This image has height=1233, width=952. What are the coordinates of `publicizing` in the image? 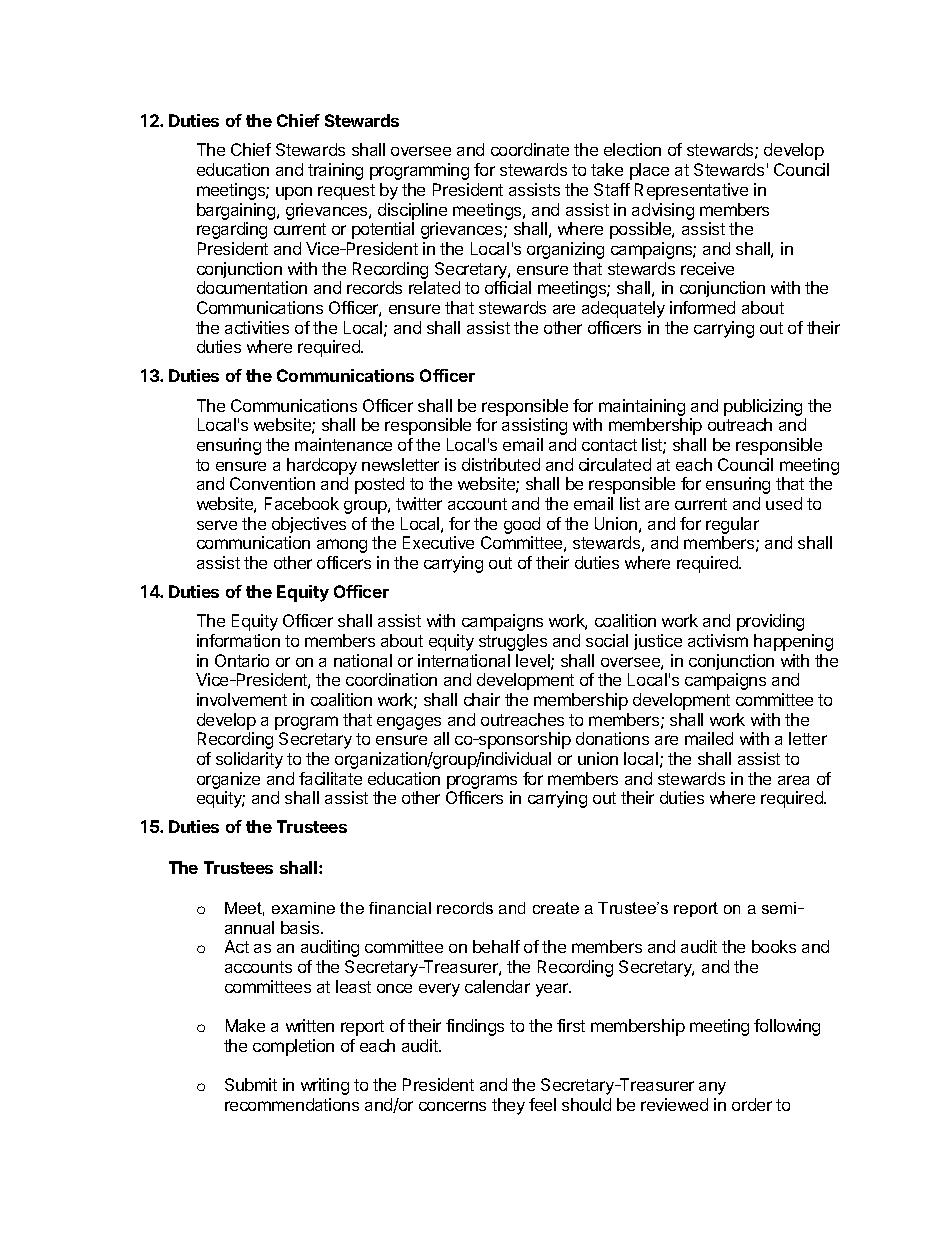 It's located at (763, 407).
